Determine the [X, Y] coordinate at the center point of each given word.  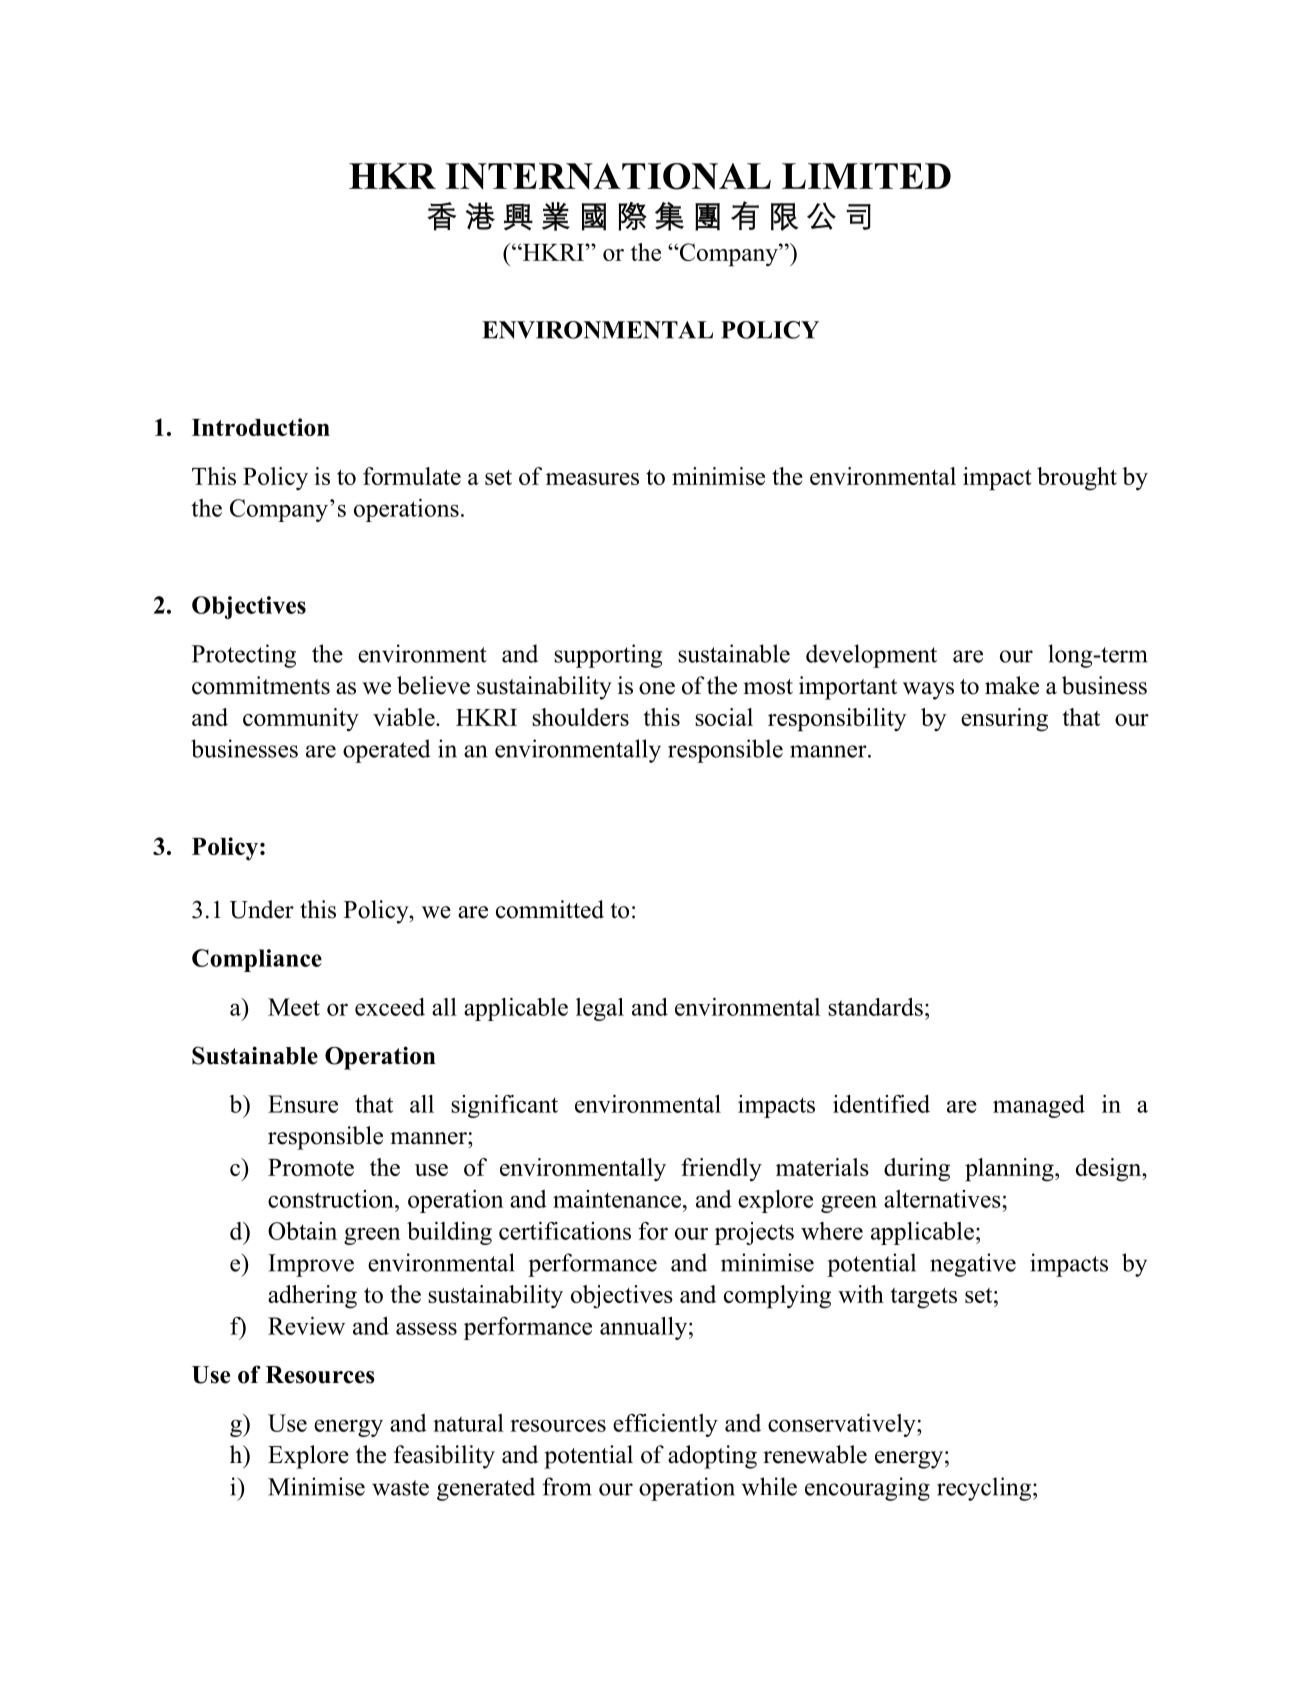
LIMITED [866, 176]
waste [400, 1488]
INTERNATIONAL [608, 176]
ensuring [1004, 720]
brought [1077, 479]
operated [386, 751]
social [724, 717]
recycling [985, 1489]
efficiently [665, 1425]
